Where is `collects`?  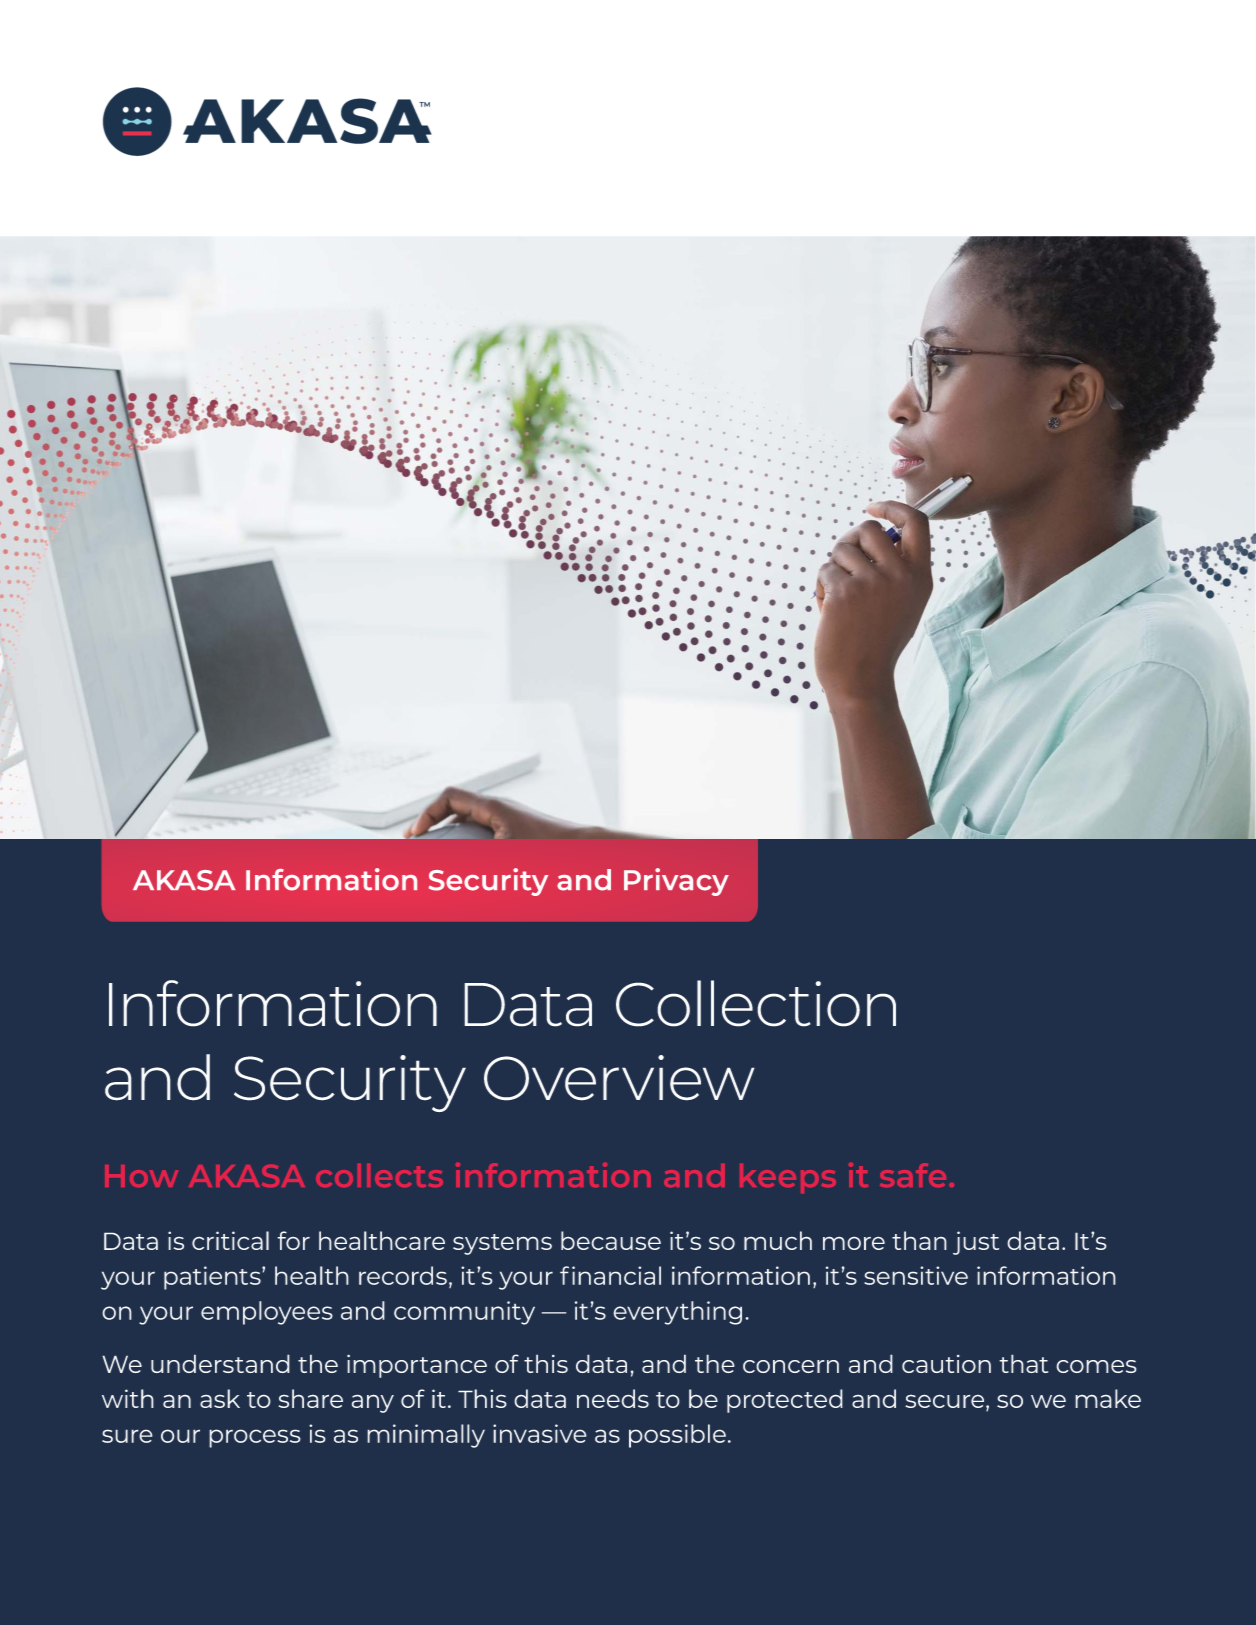 collects is located at coordinates (379, 1175).
